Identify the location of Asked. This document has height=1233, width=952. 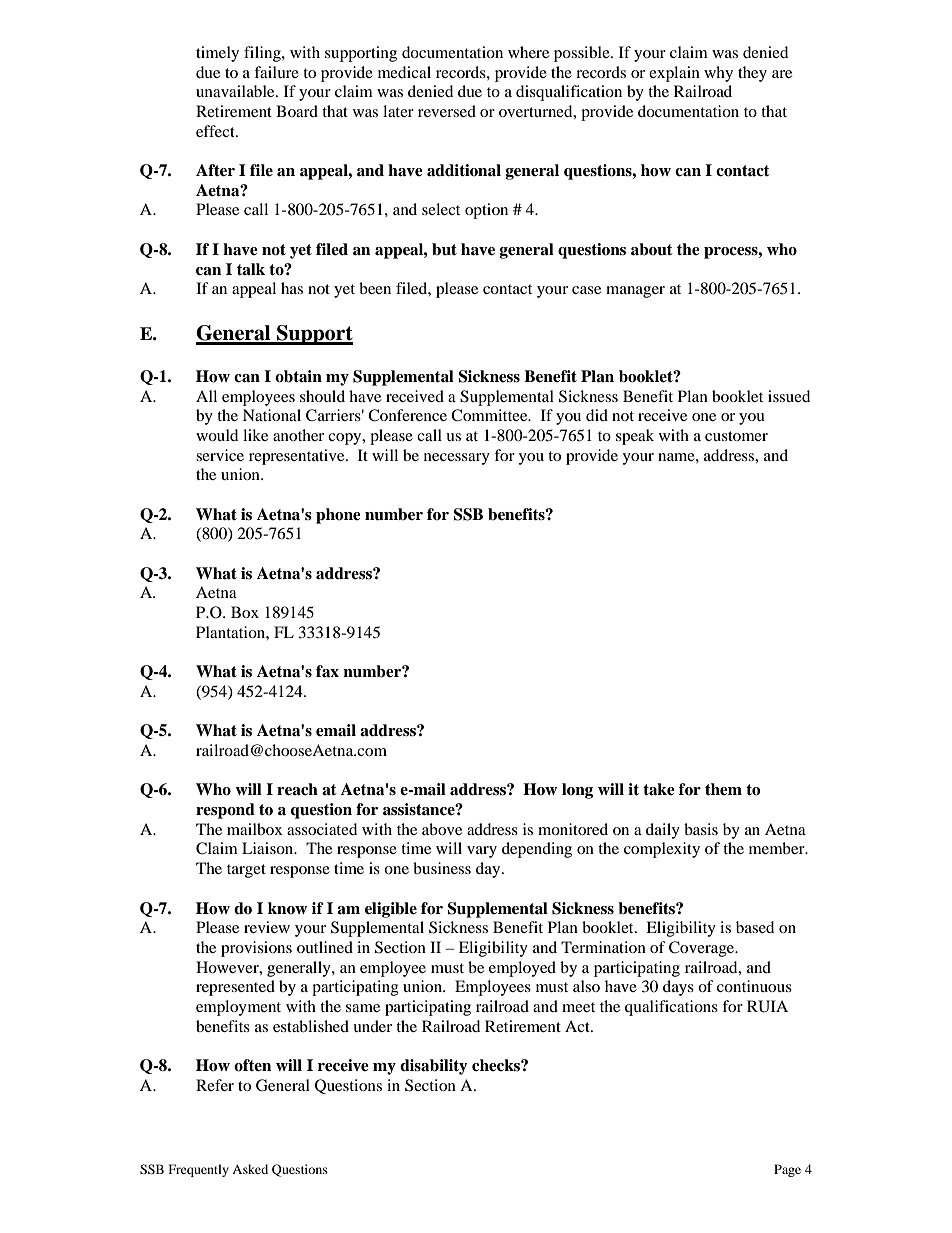
(250, 1169).
